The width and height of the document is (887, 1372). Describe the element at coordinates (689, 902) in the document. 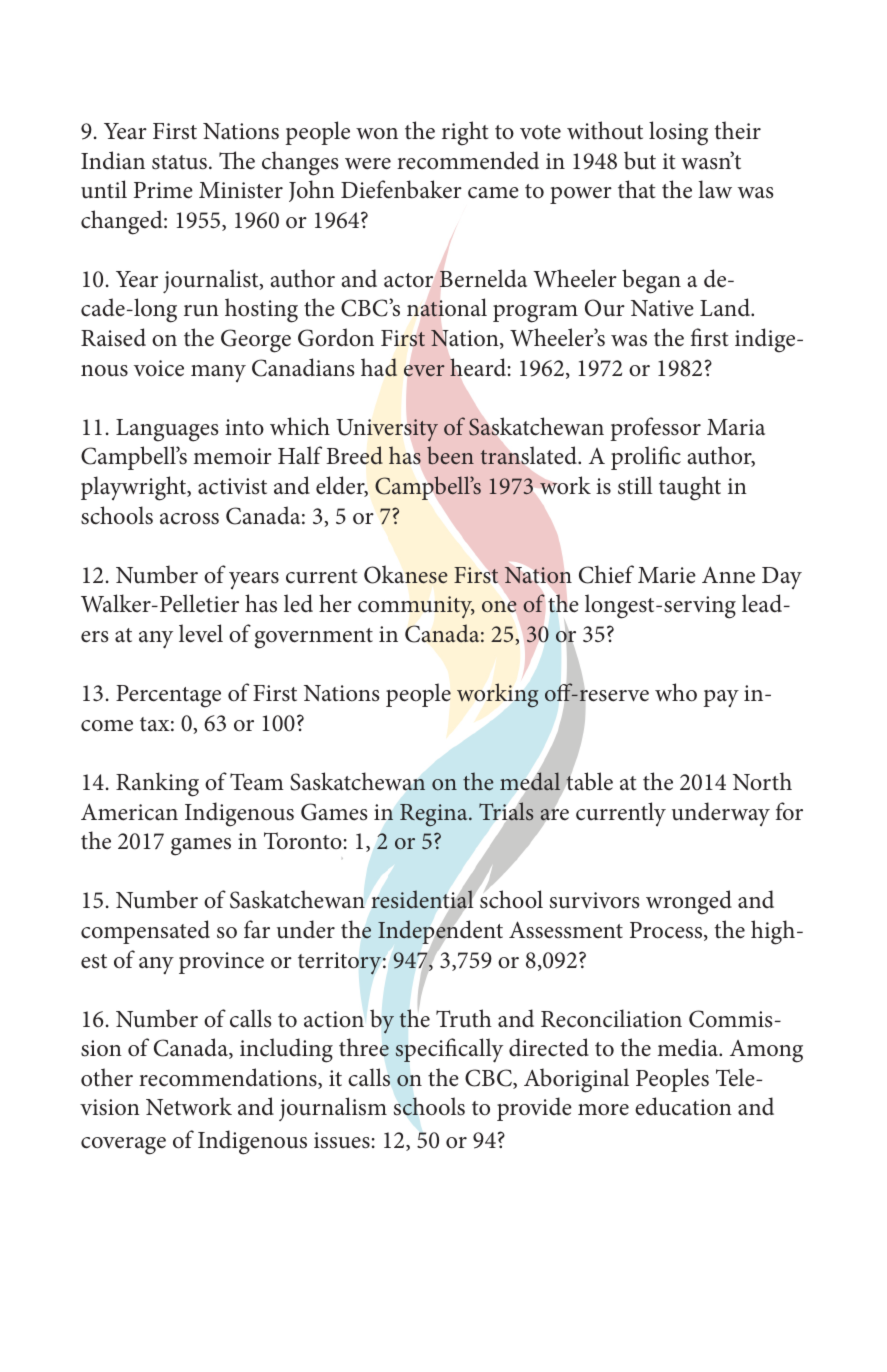

I see `wronged` at that location.
